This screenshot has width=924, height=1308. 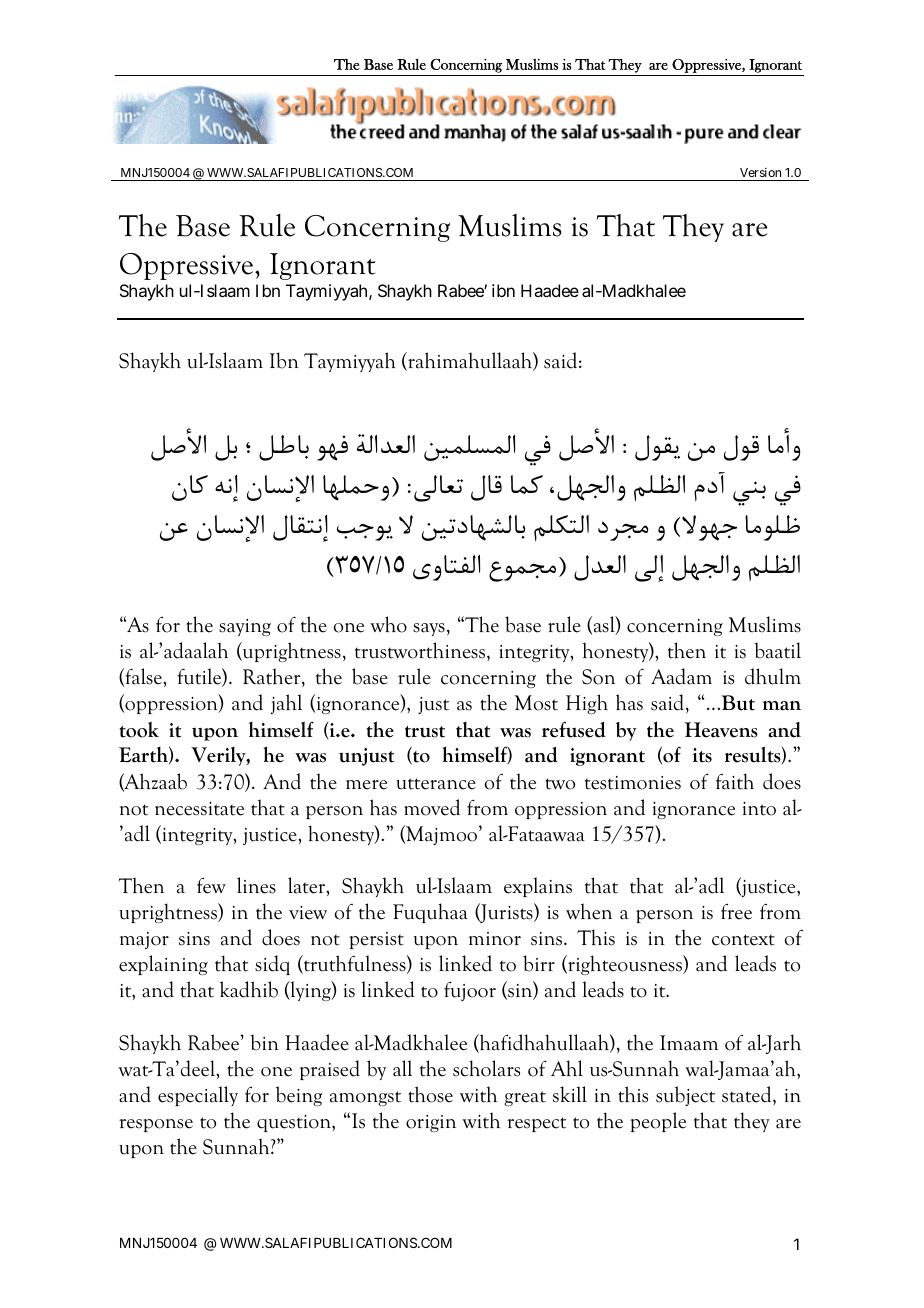 I want to click on But, so click(x=737, y=703).
